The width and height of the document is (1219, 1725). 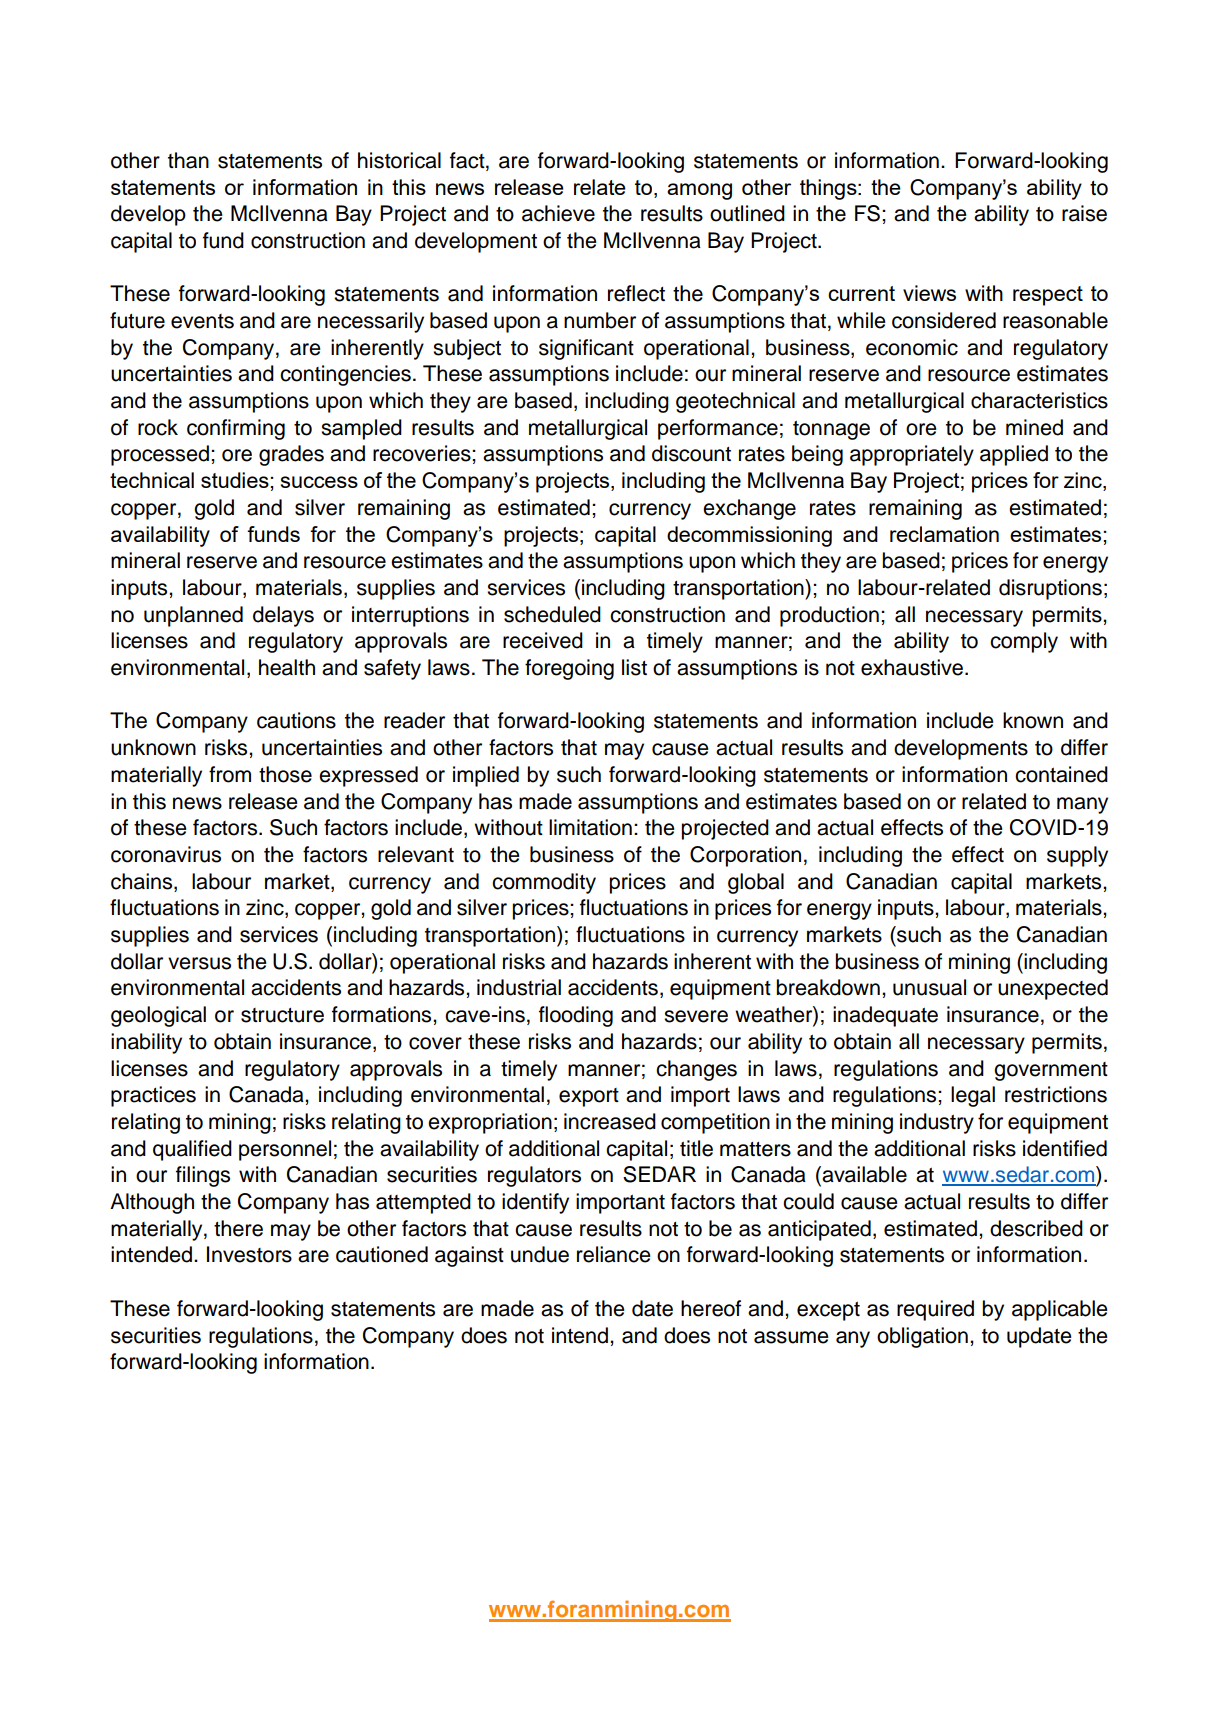 I want to click on limitation, so click(x=590, y=827).
